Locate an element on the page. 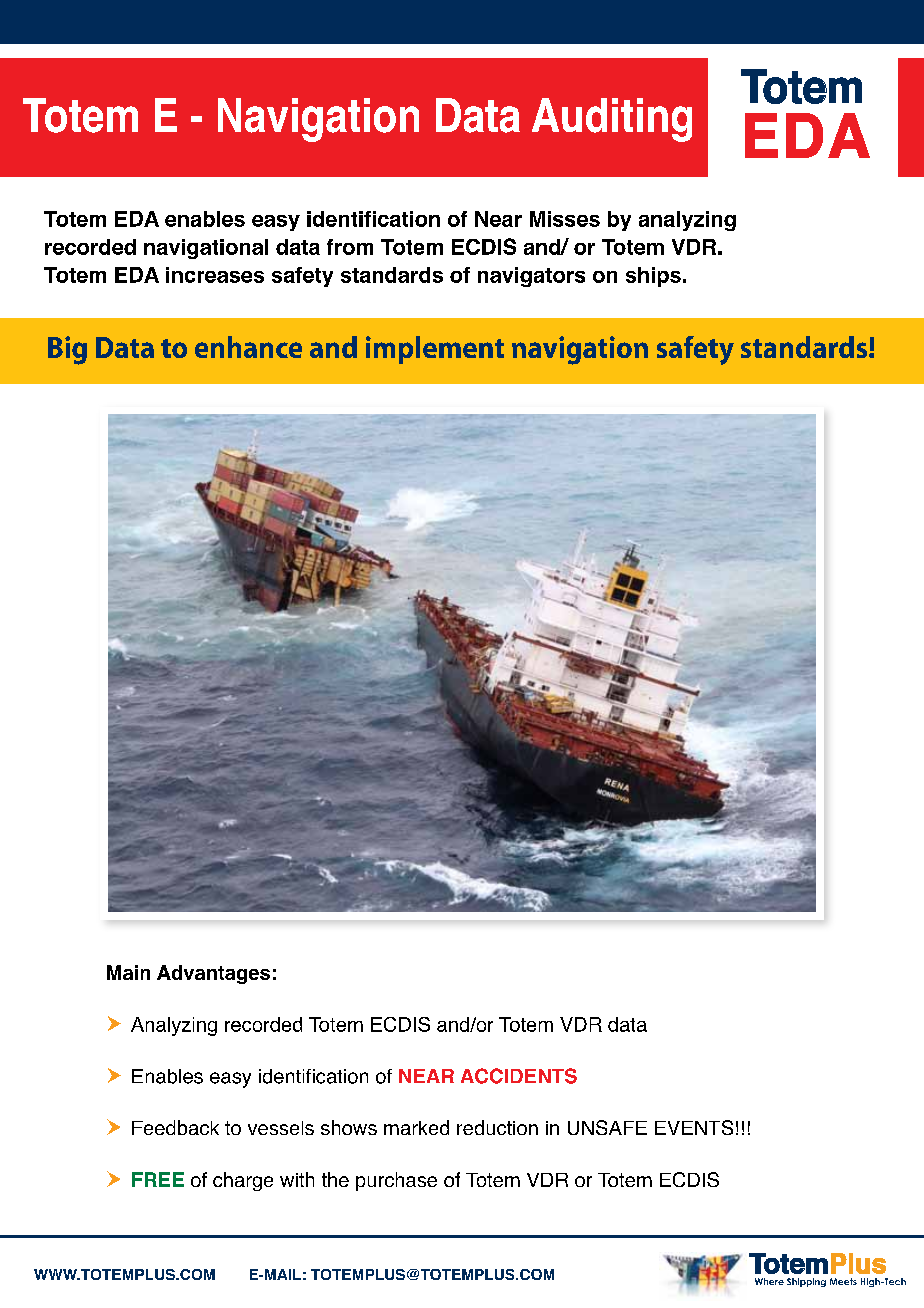 This image has height=1308, width=924. increases is located at coordinates (215, 275).
